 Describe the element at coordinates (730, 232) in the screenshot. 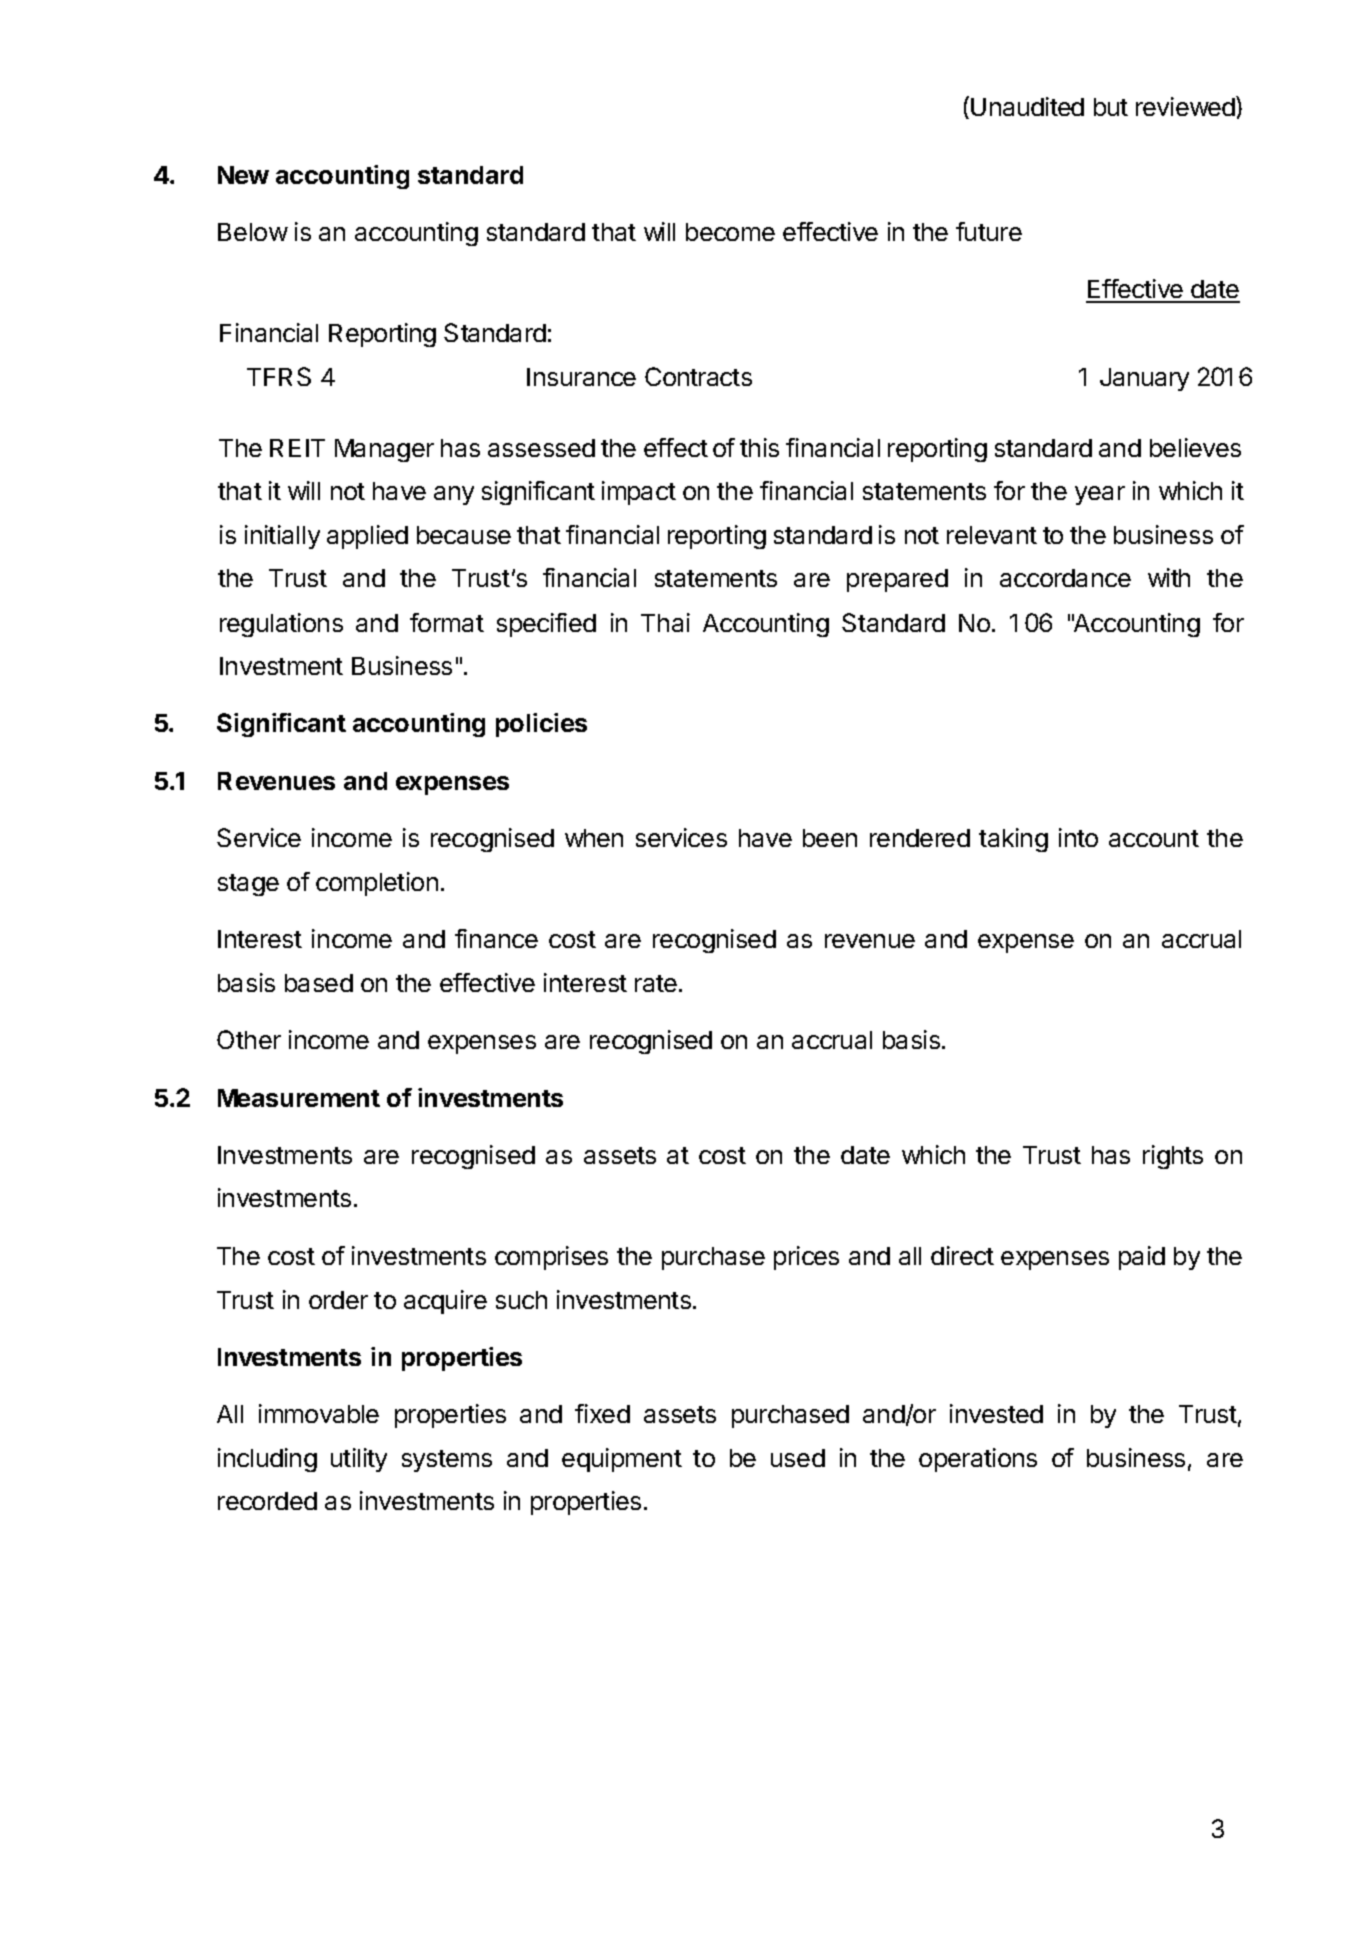

I see `become` at that location.
